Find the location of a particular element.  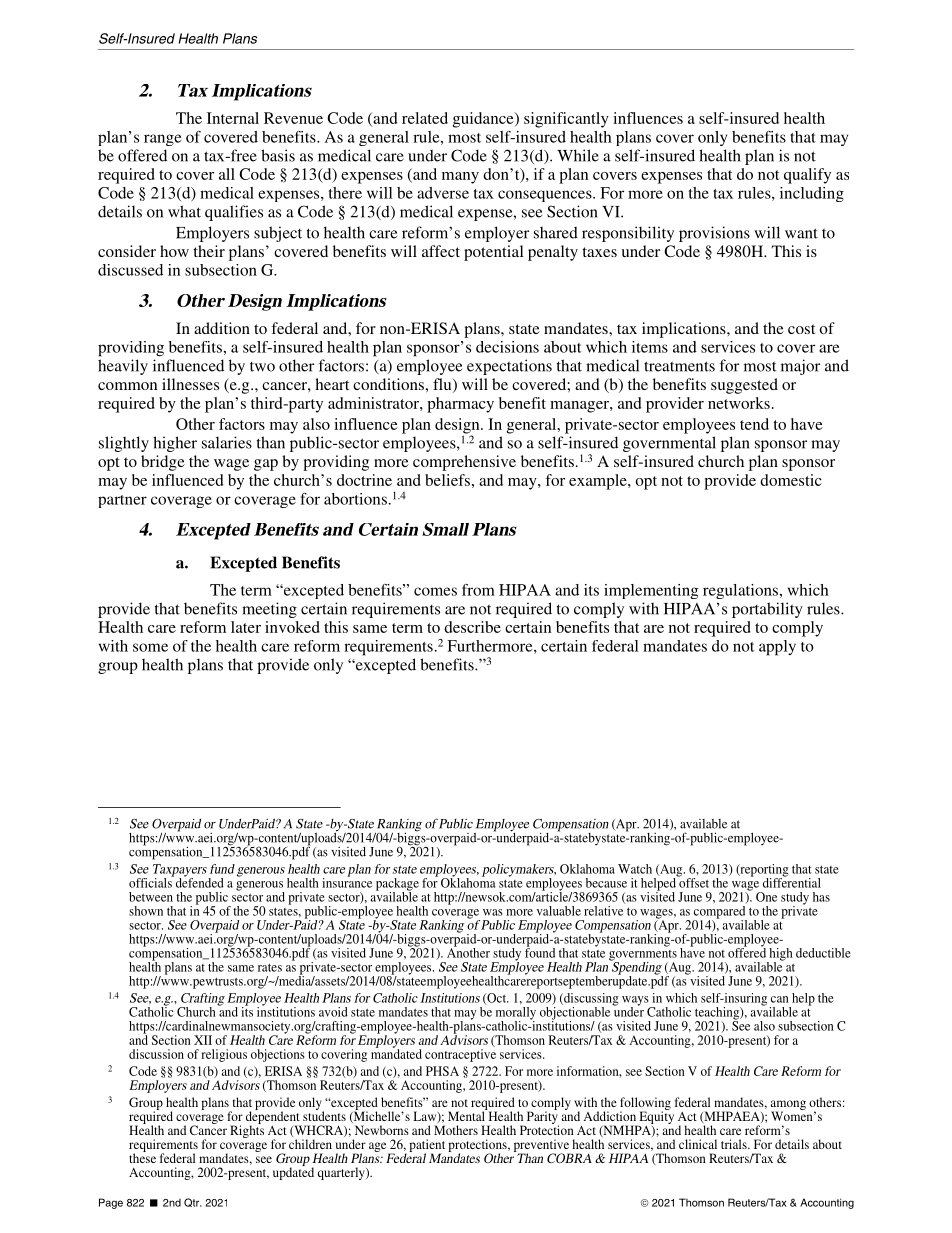

these is located at coordinates (142, 1157).
